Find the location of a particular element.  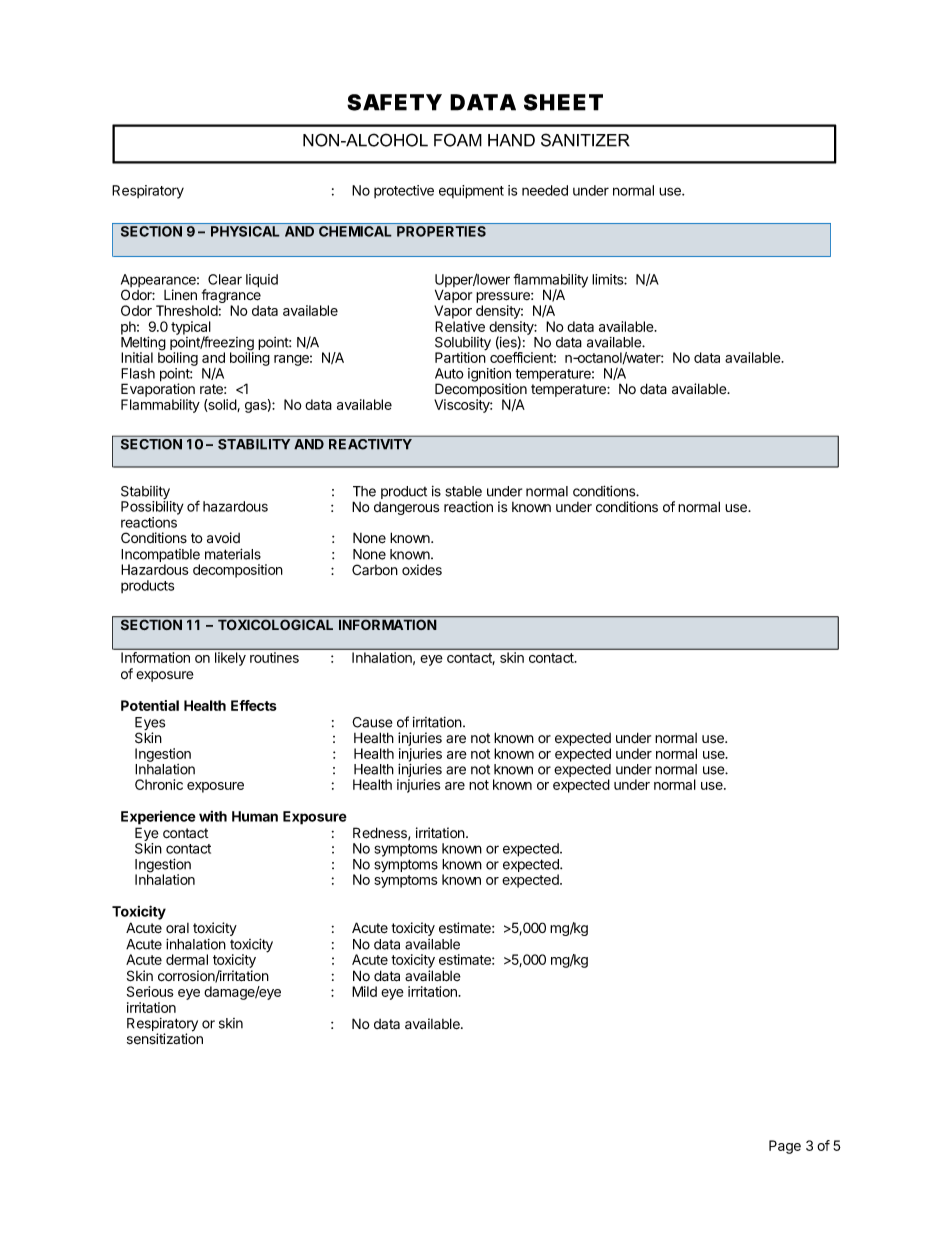

Page is located at coordinates (785, 1147).
